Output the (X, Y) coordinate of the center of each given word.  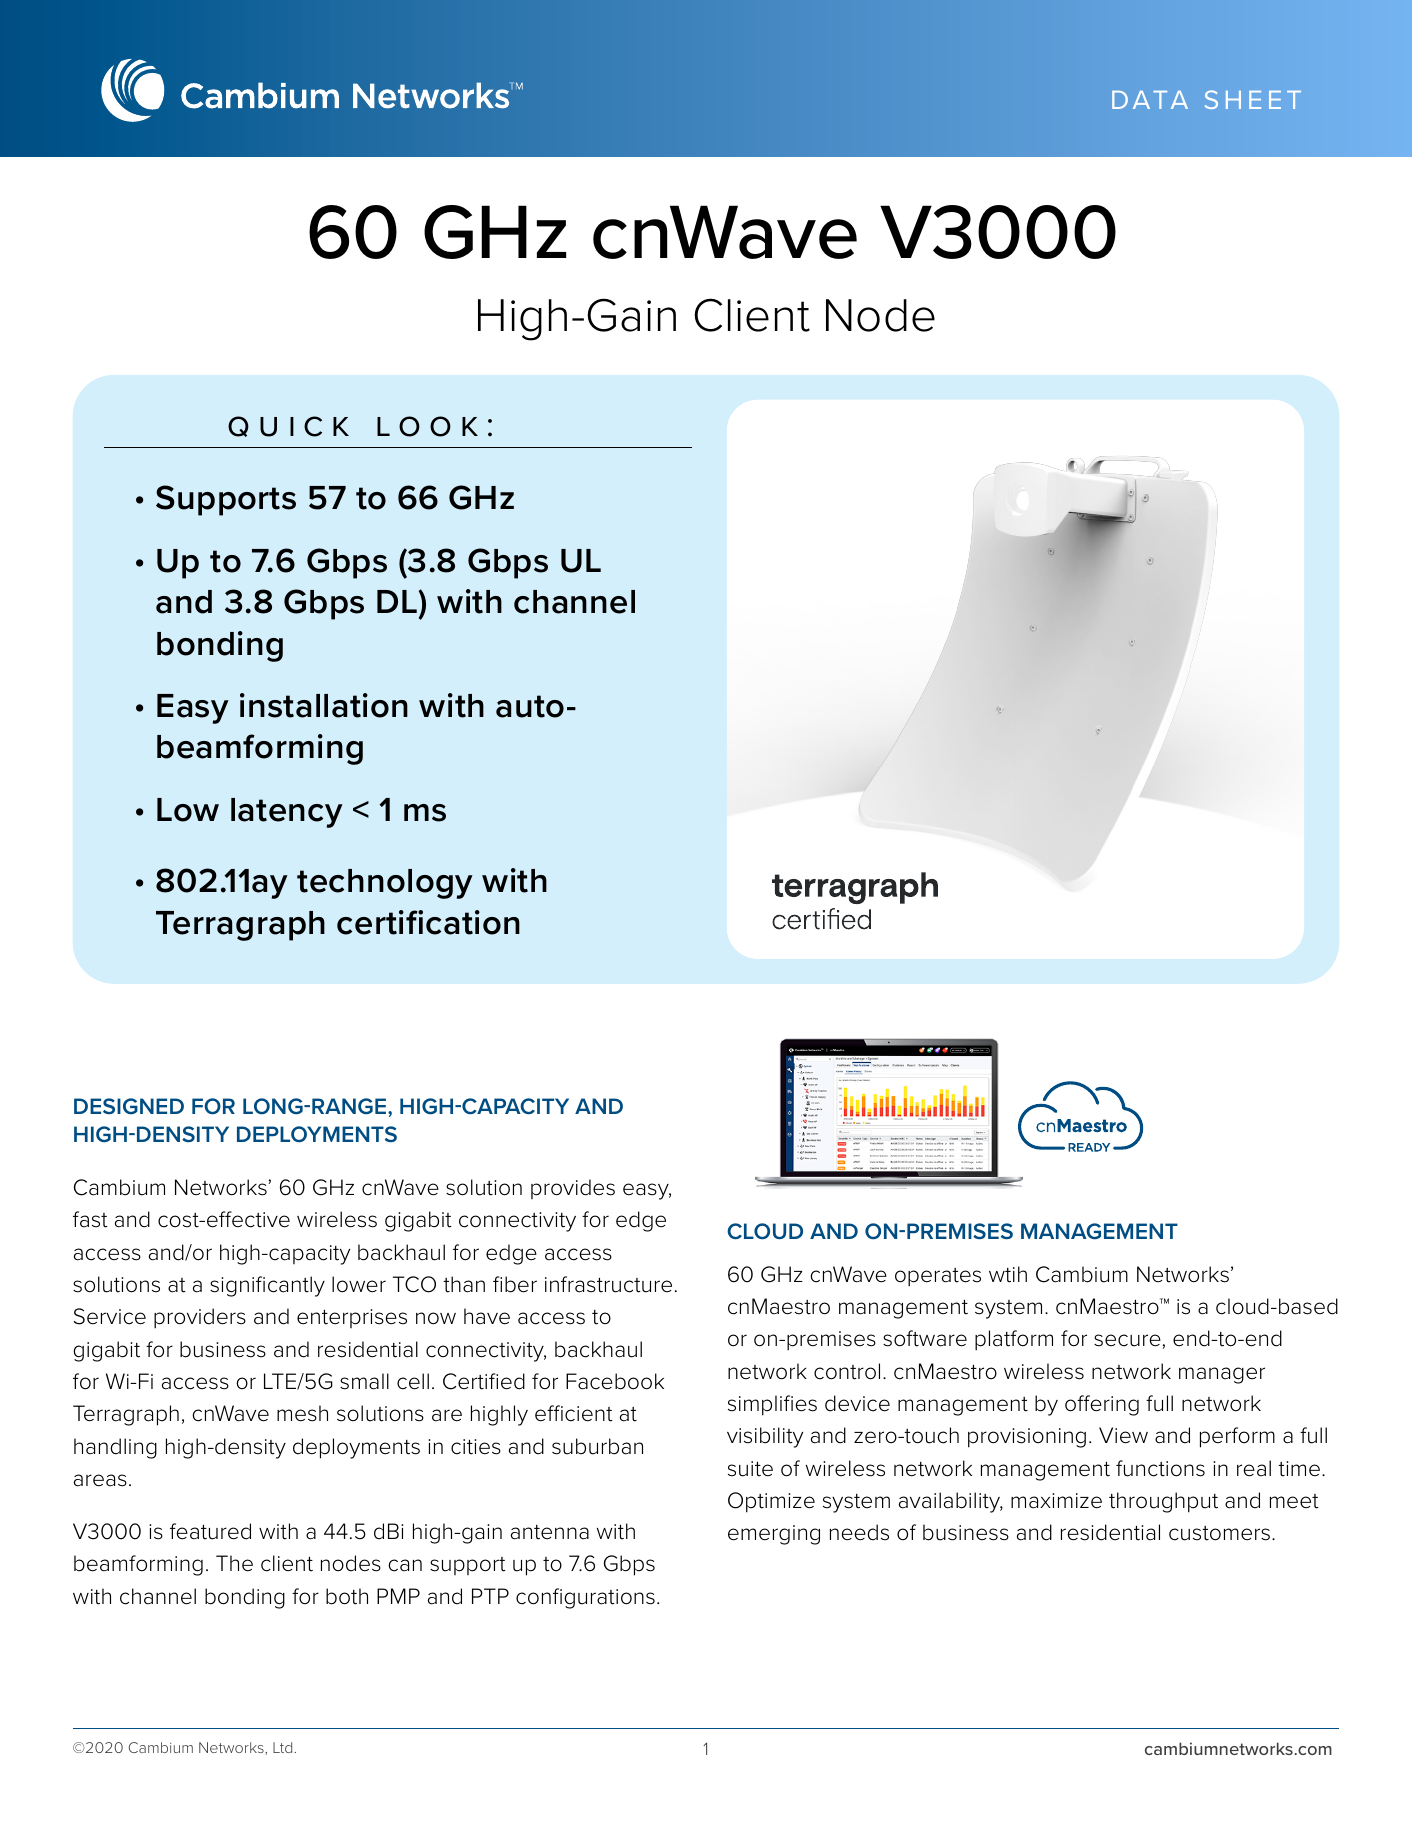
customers (1219, 1533)
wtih (1008, 1274)
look (427, 426)
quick (288, 426)
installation (324, 705)
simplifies (772, 1405)
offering (1102, 1405)
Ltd (284, 1747)
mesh (302, 1413)
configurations (585, 1598)
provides (573, 1189)
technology (385, 884)
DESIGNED (129, 1106)
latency (287, 813)
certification (428, 922)
